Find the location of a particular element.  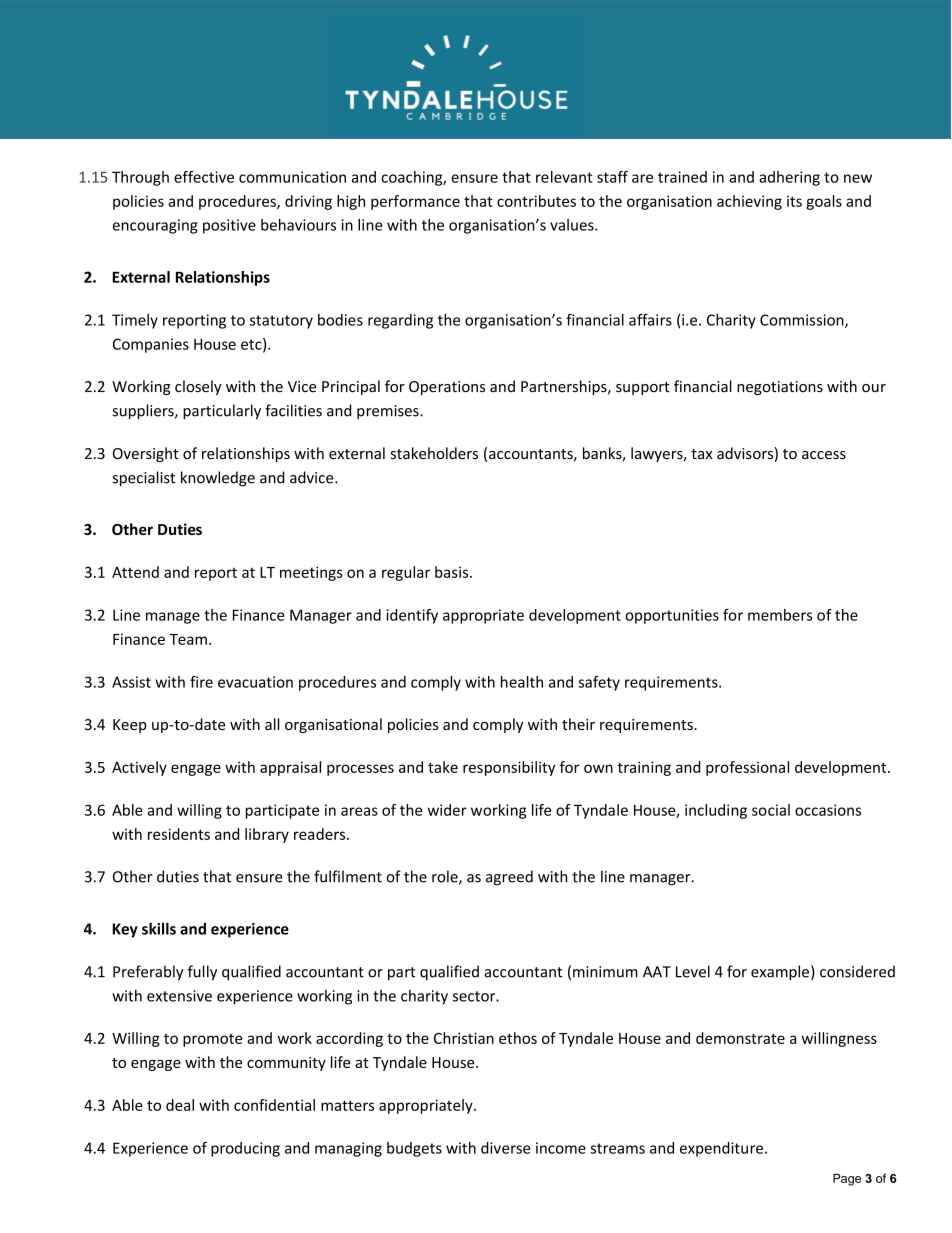

skills is located at coordinates (159, 928).
